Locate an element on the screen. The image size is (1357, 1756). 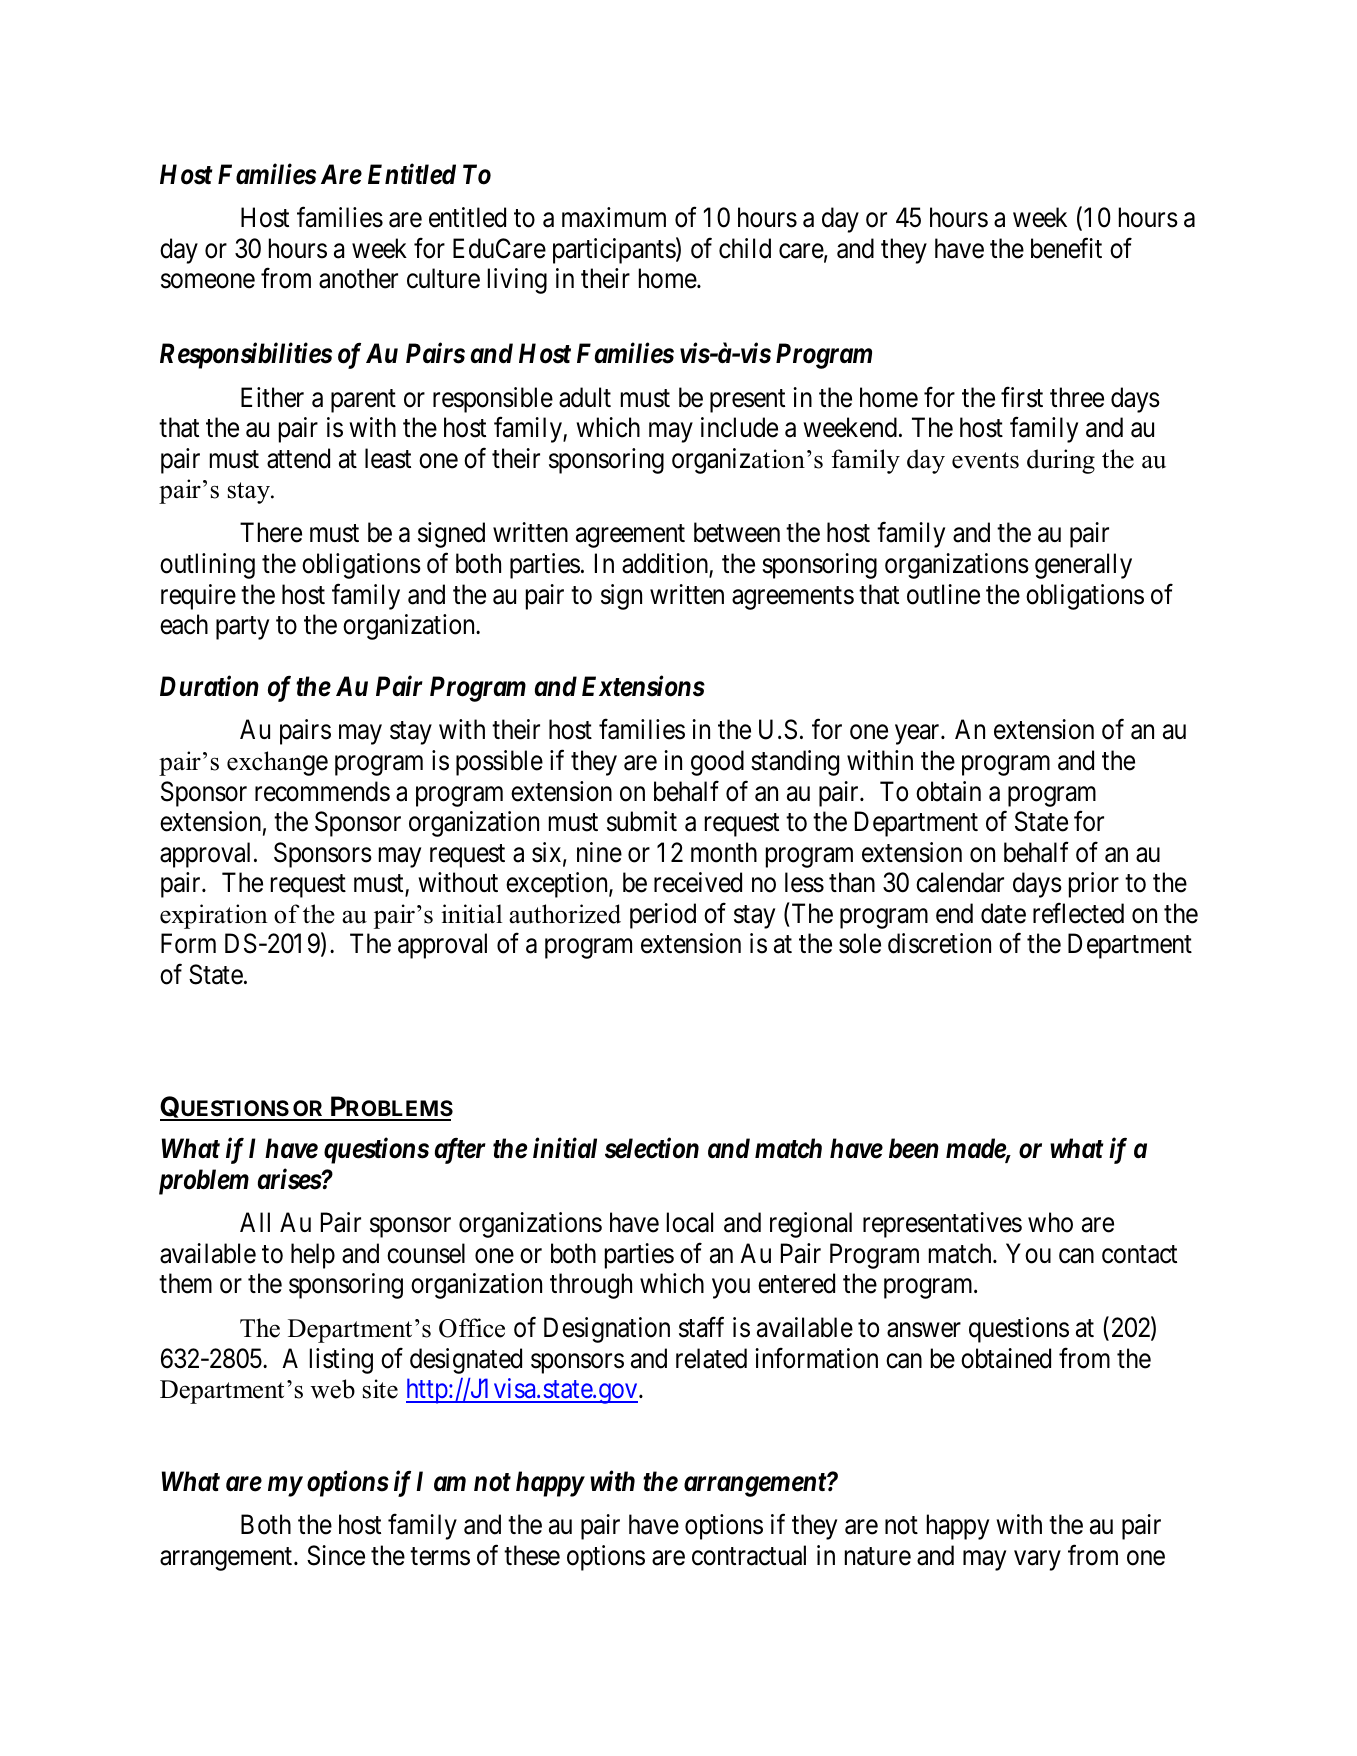
year is located at coordinates (918, 735).
